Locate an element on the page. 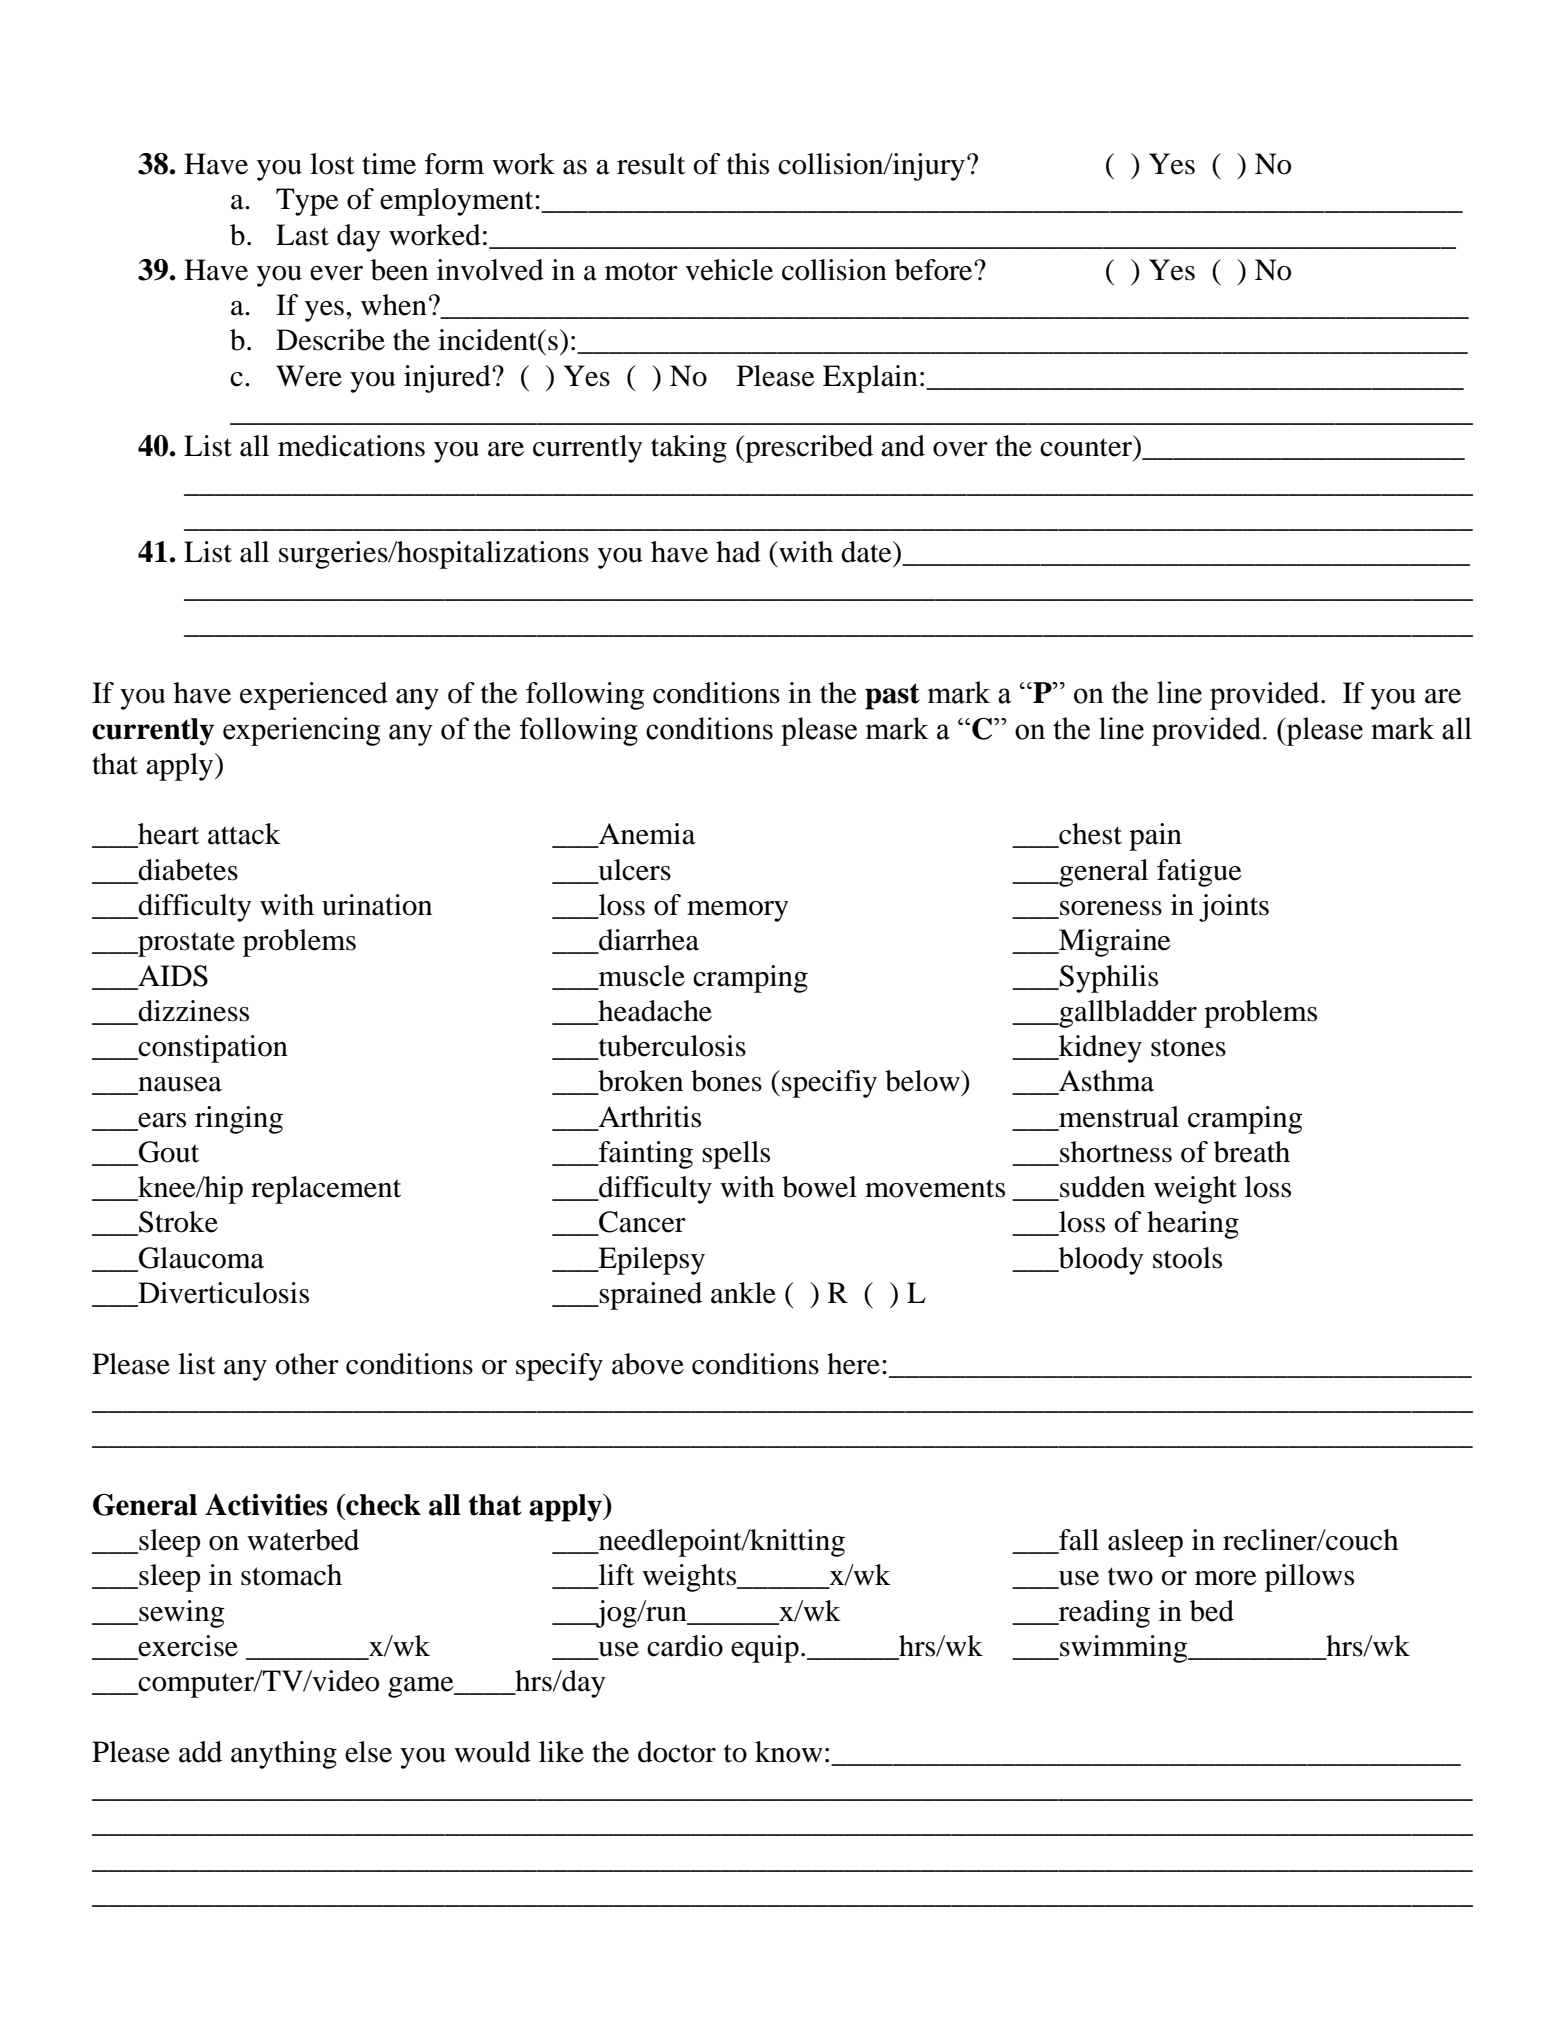  doctor is located at coordinates (677, 1752).
